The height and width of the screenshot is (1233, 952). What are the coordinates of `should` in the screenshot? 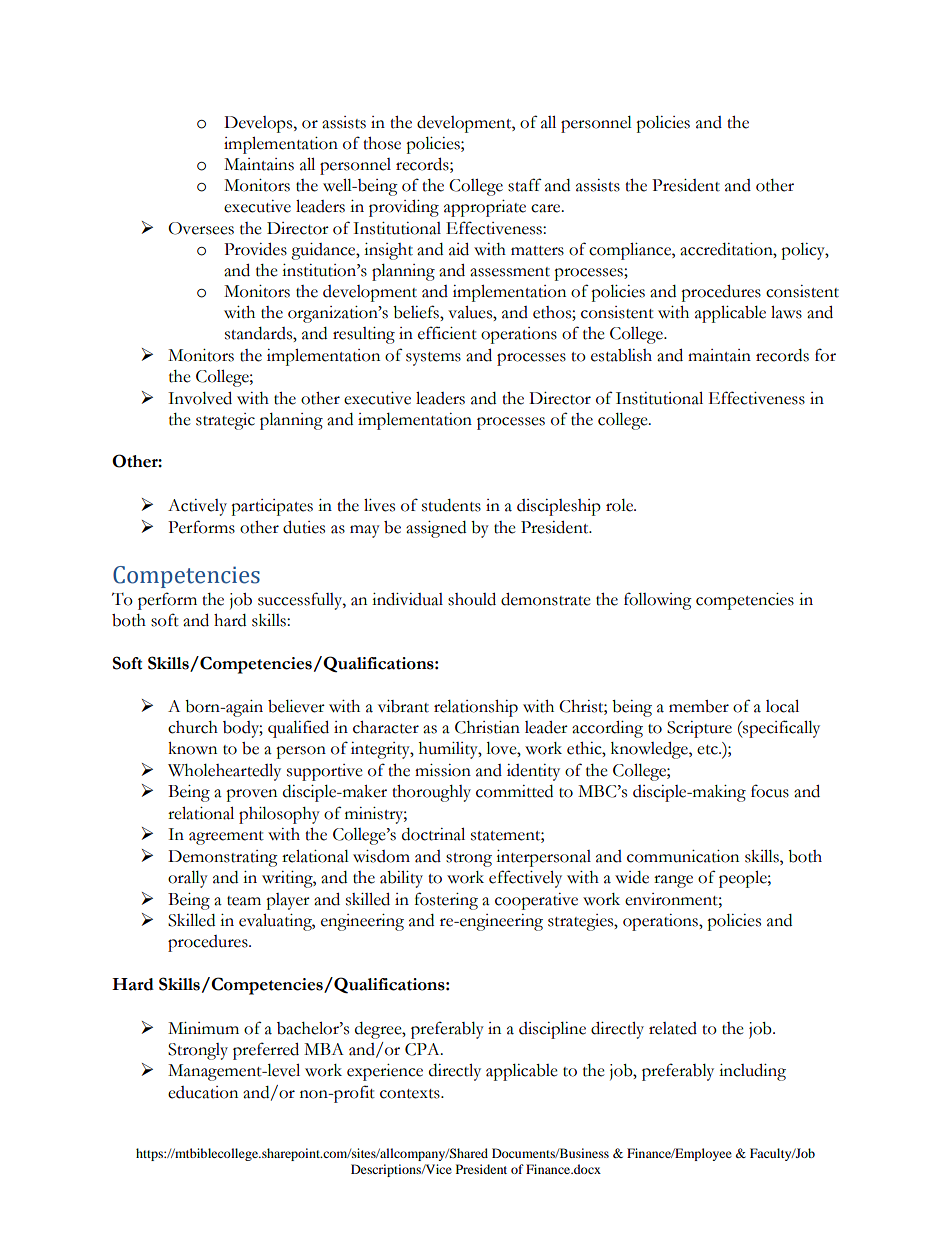 It's located at (472, 599).
